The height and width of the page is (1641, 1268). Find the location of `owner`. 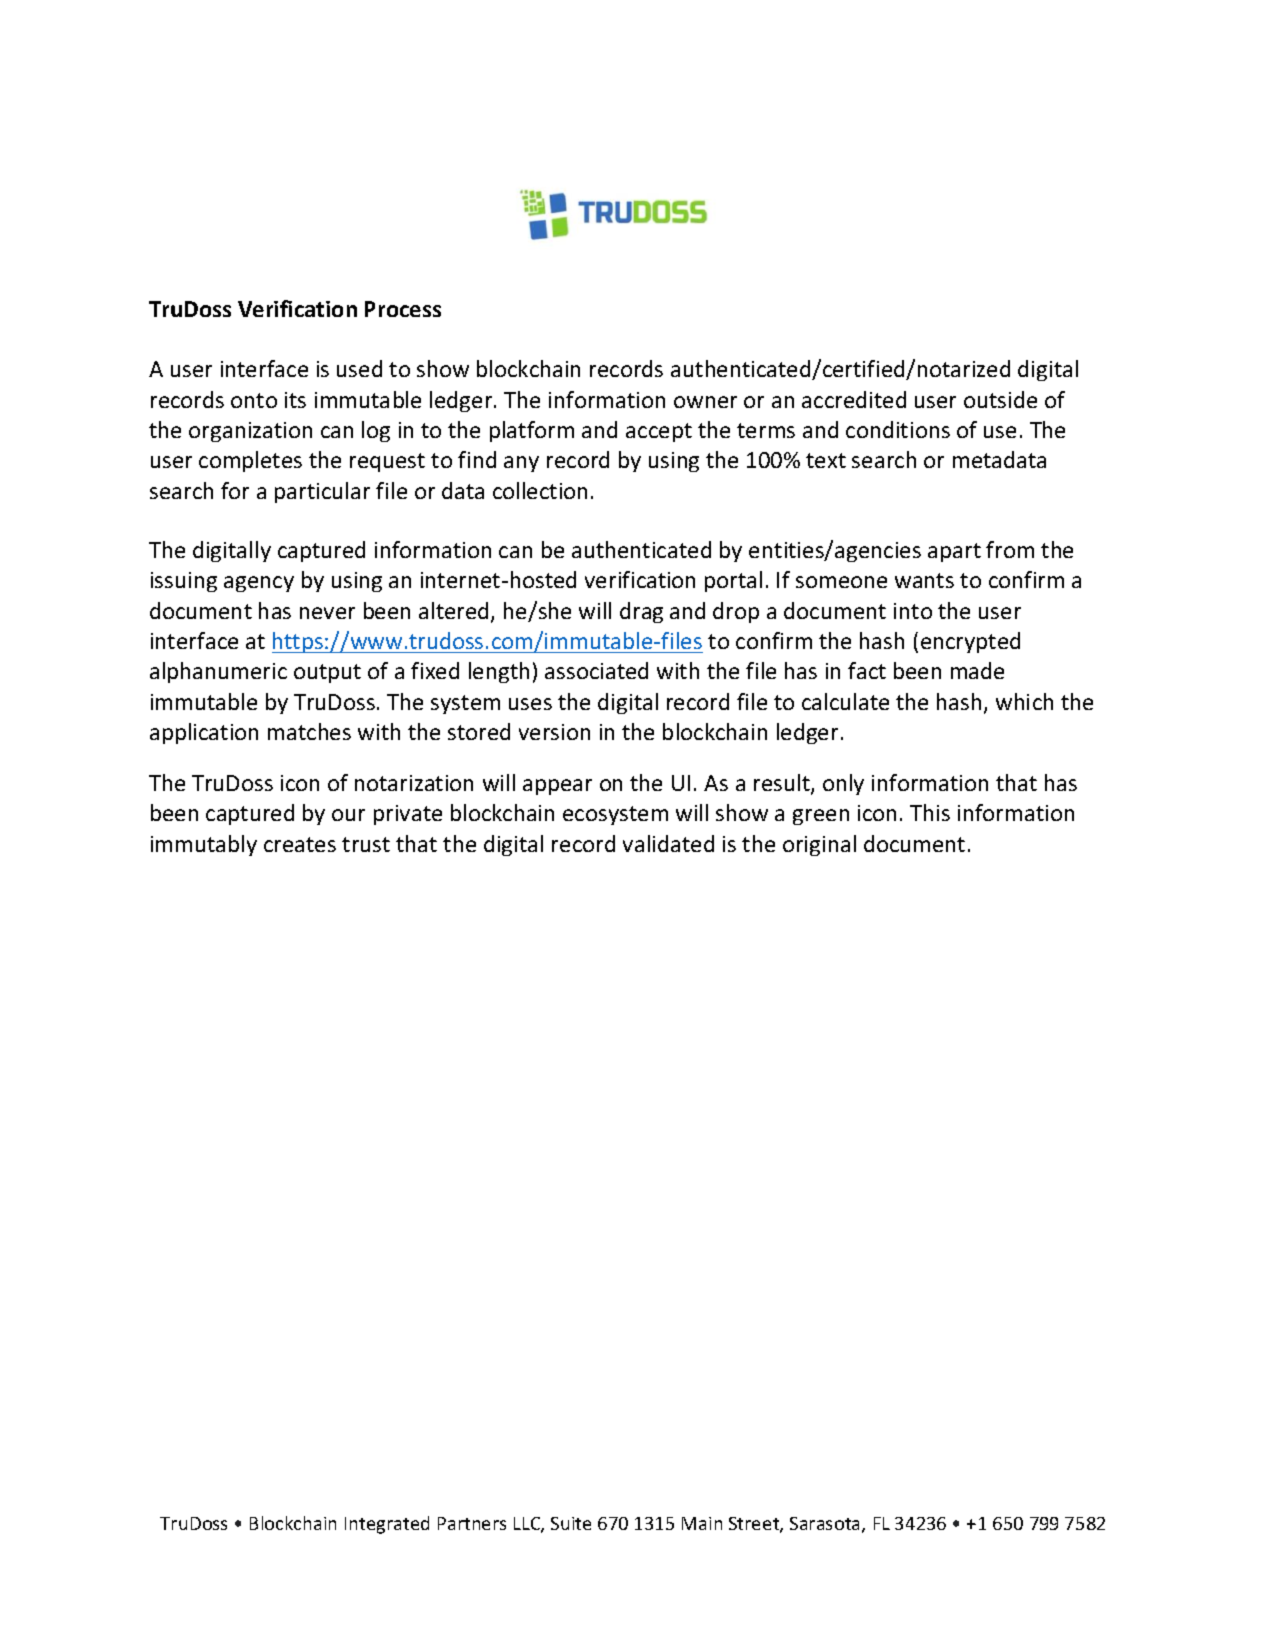

owner is located at coordinates (705, 402).
